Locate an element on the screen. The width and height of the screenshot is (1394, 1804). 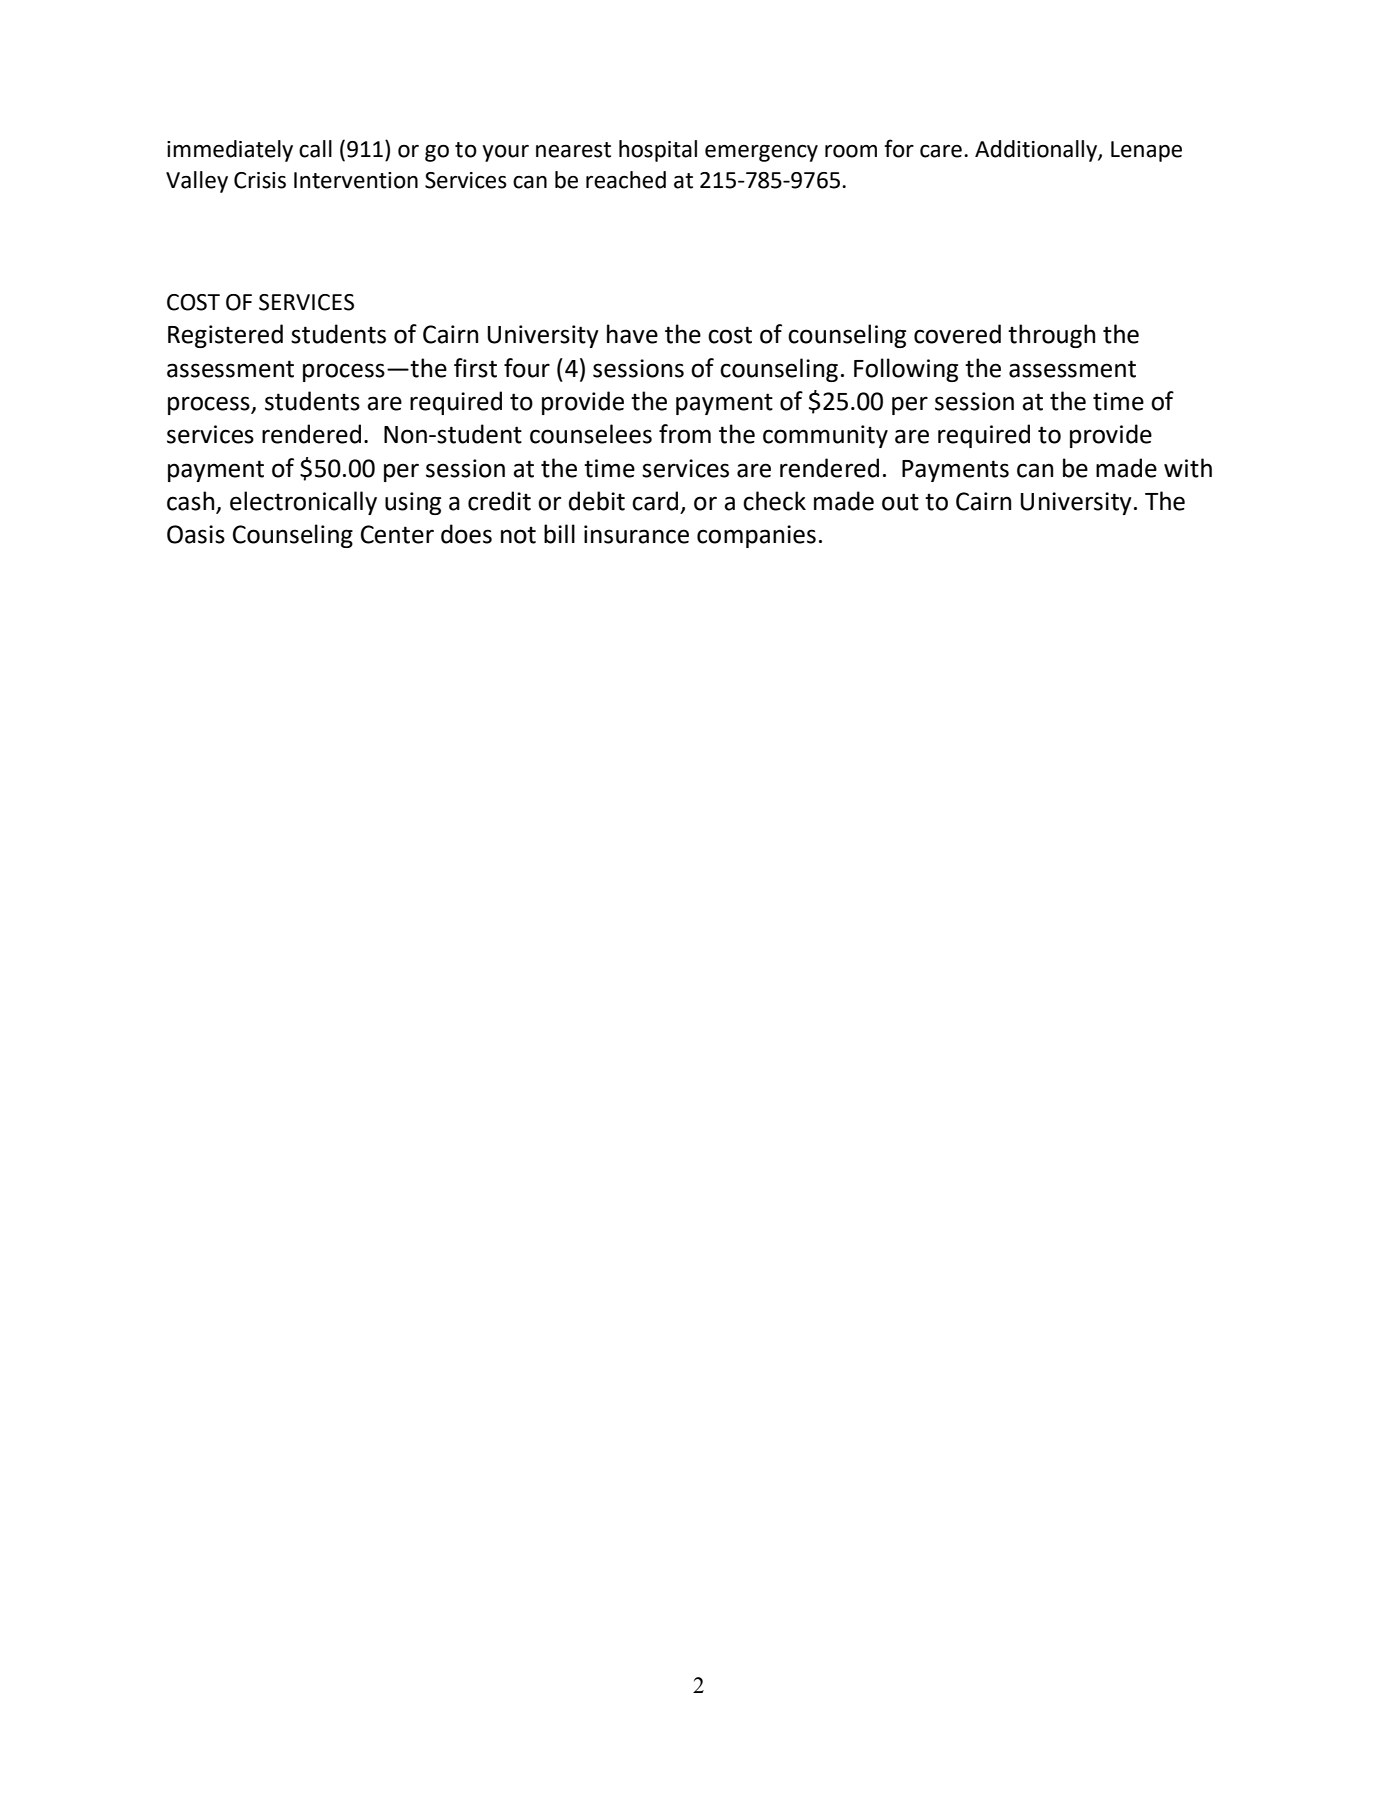
Center is located at coordinates (397, 534).
